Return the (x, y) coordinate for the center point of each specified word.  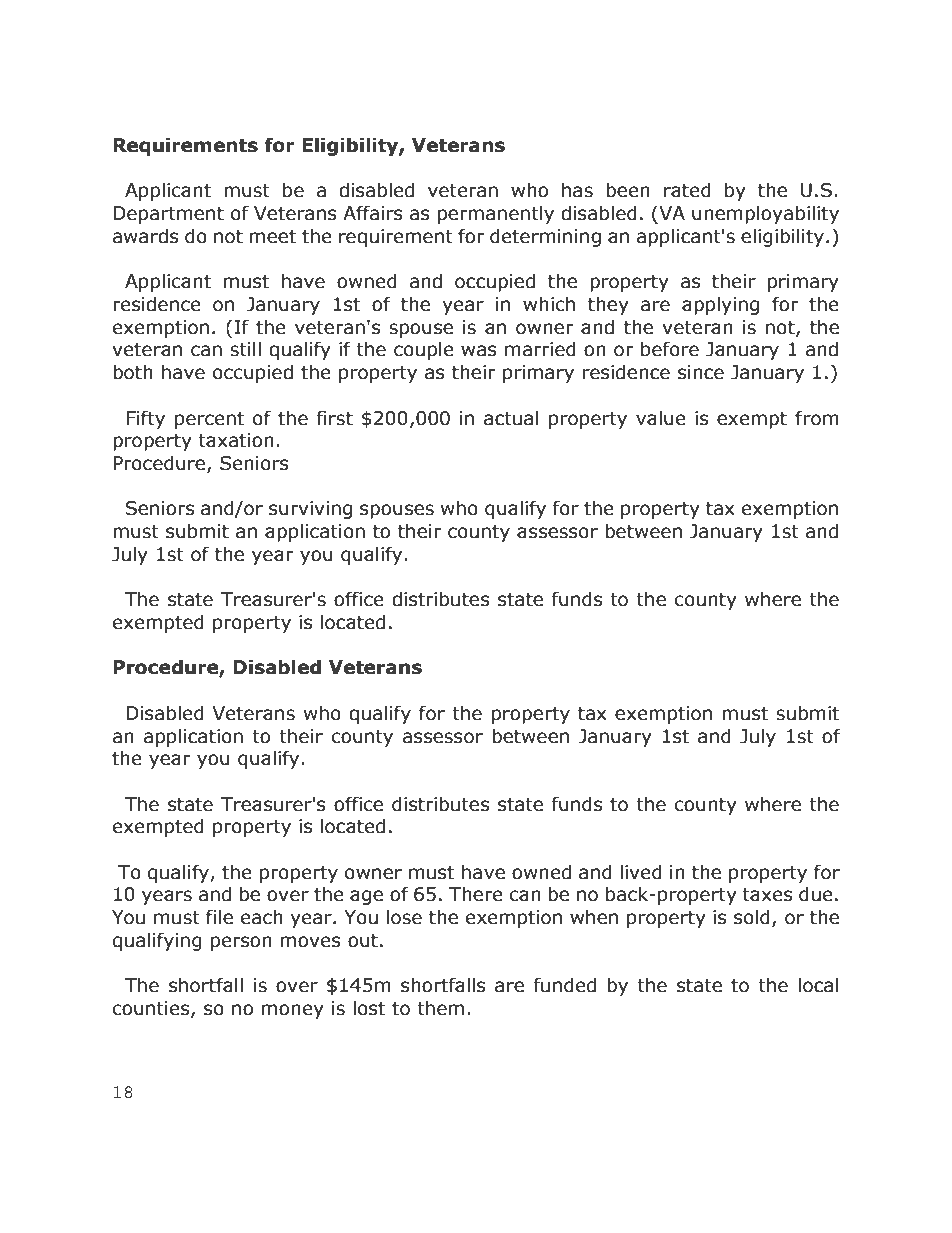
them (440, 1008)
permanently (496, 214)
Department (168, 215)
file (219, 917)
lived (641, 872)
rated (687, 190)
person (241, 943)
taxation (236, 440)
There (476, 894)
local (818, 985)
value (661, 418)
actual (511, 418)
